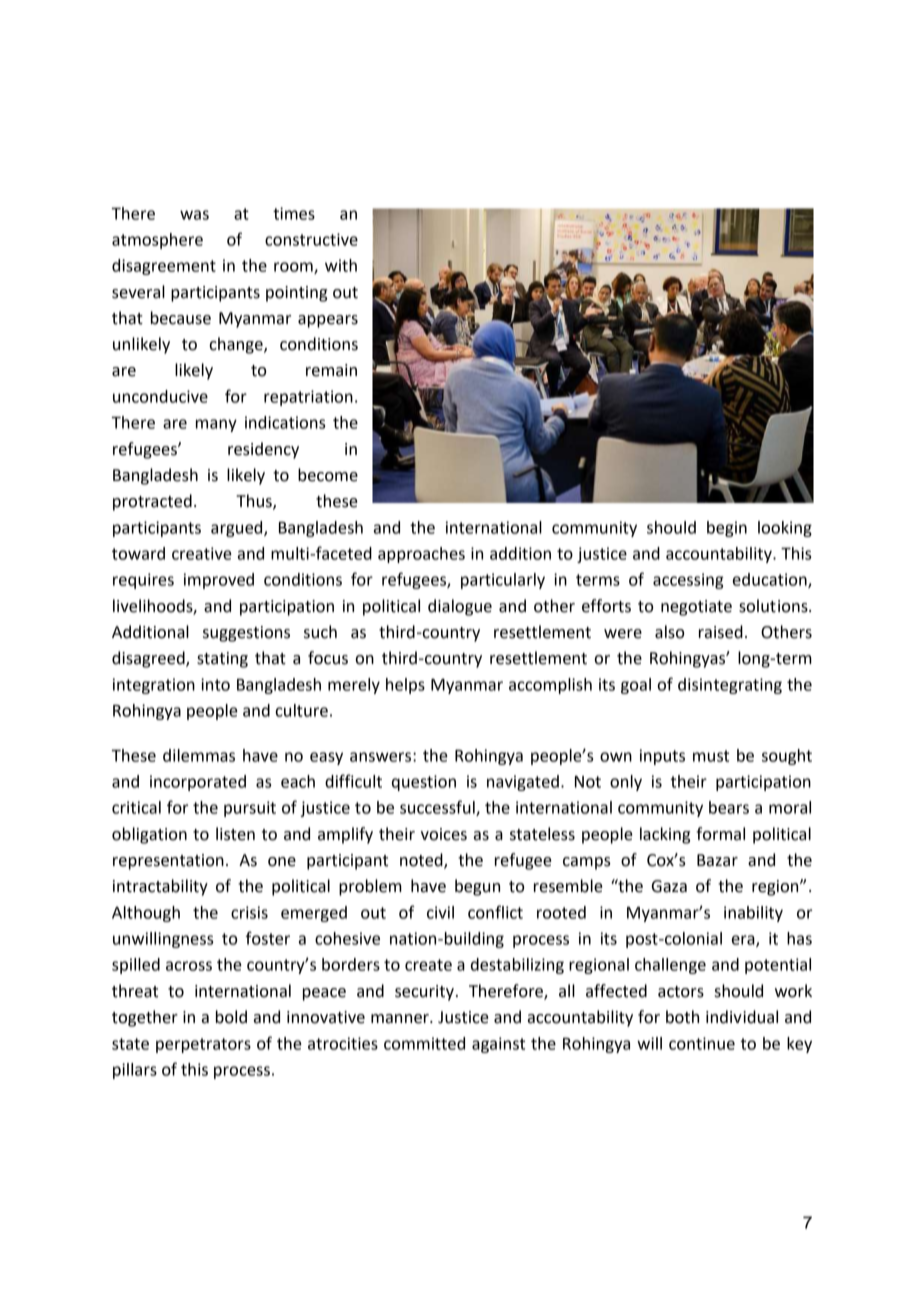 This screenshot has width=924, height=1308. What do you see at coordinates (203, 1045) in the screenshot?
I see `perpetrators` at bounding box center [203, 1045].
